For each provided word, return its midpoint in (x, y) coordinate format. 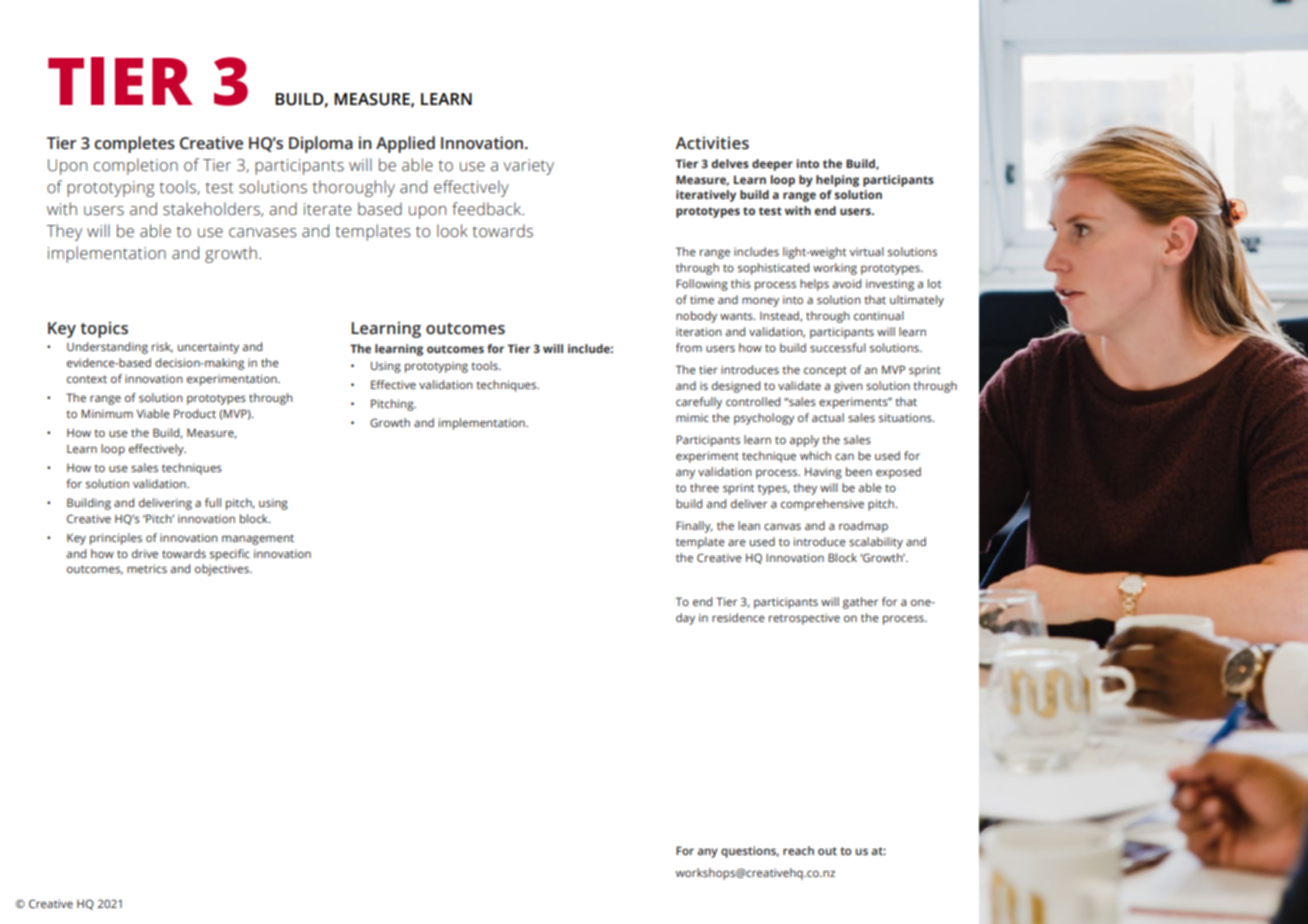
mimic (692, 417)
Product (195, 413)
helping (837, 181)
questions (750, 852)
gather (860, 603)
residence (738, 617)
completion (136, 166)
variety (529, 167)
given (848, 387)
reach (798, 850)
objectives (223, 570)
